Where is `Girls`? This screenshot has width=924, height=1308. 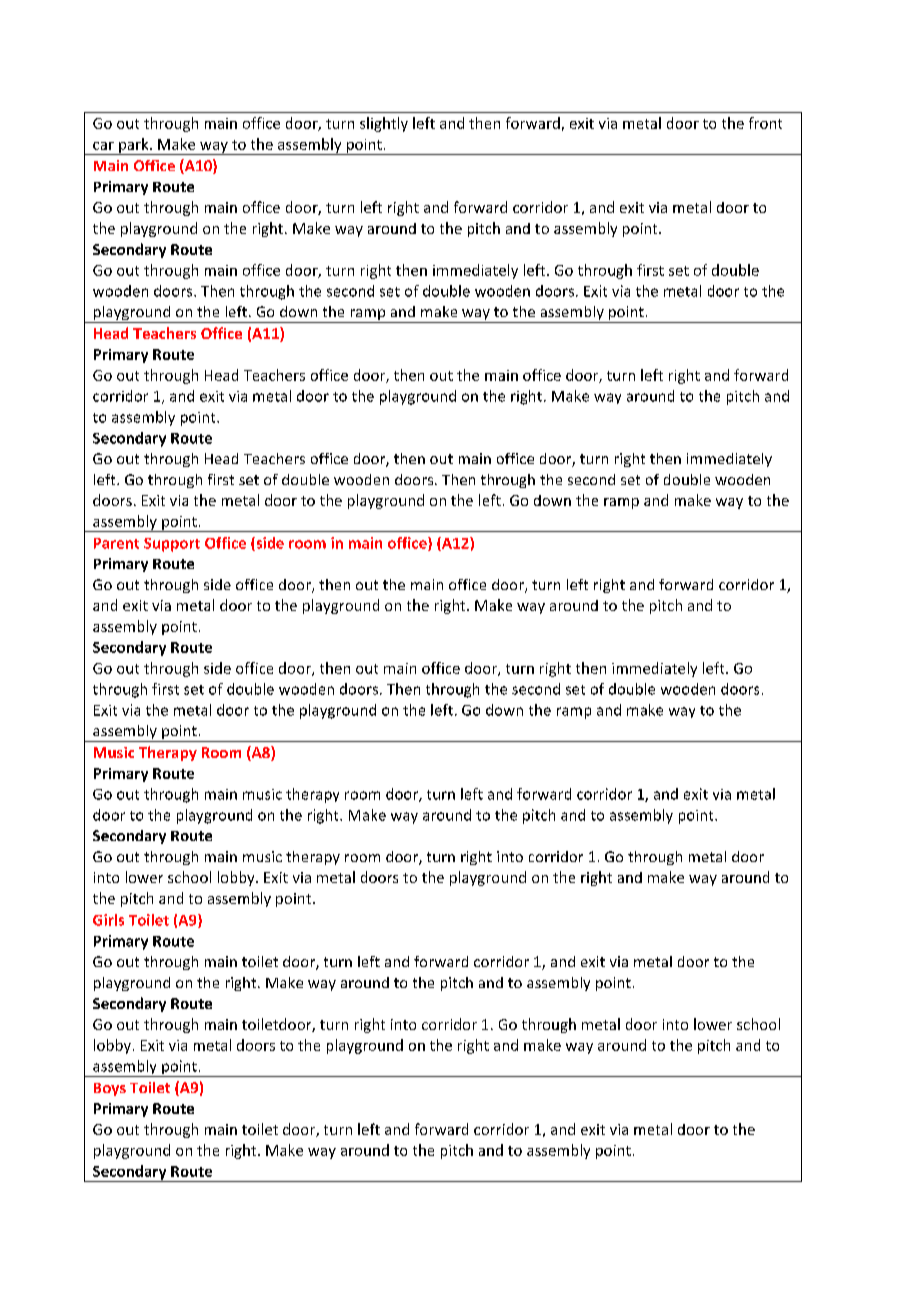
Girls is located at coordinates (108, 920).
